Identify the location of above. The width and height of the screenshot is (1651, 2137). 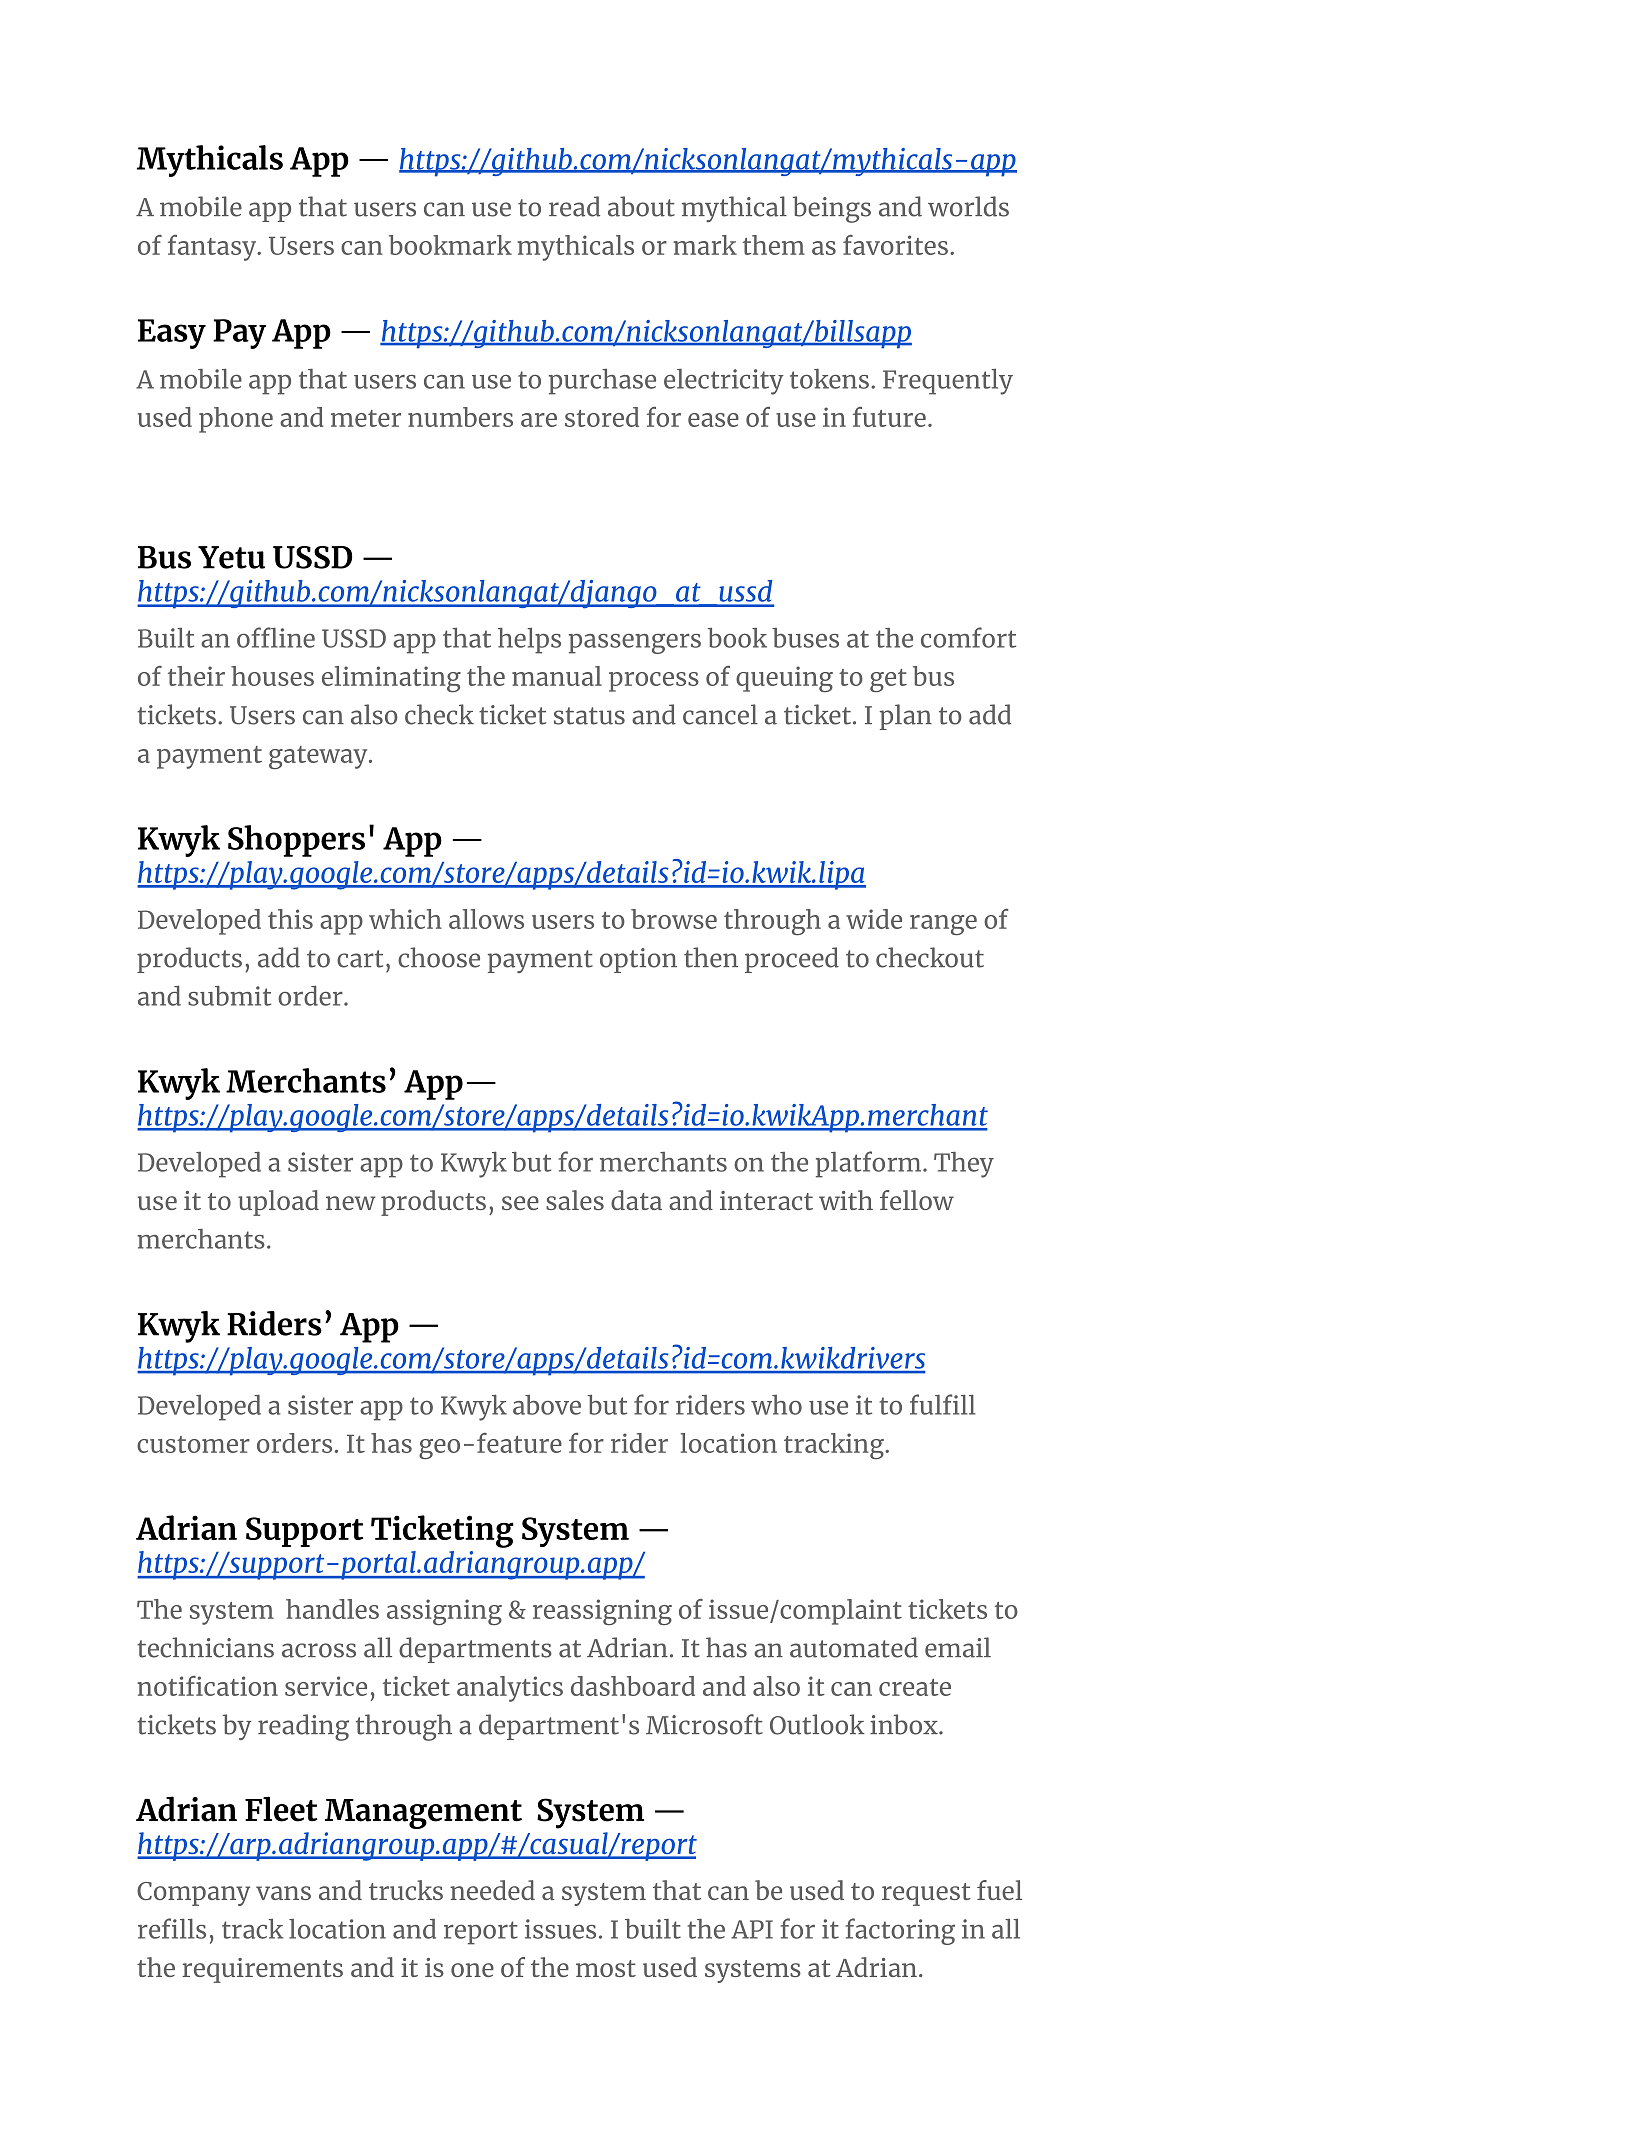
(547, 1405).
